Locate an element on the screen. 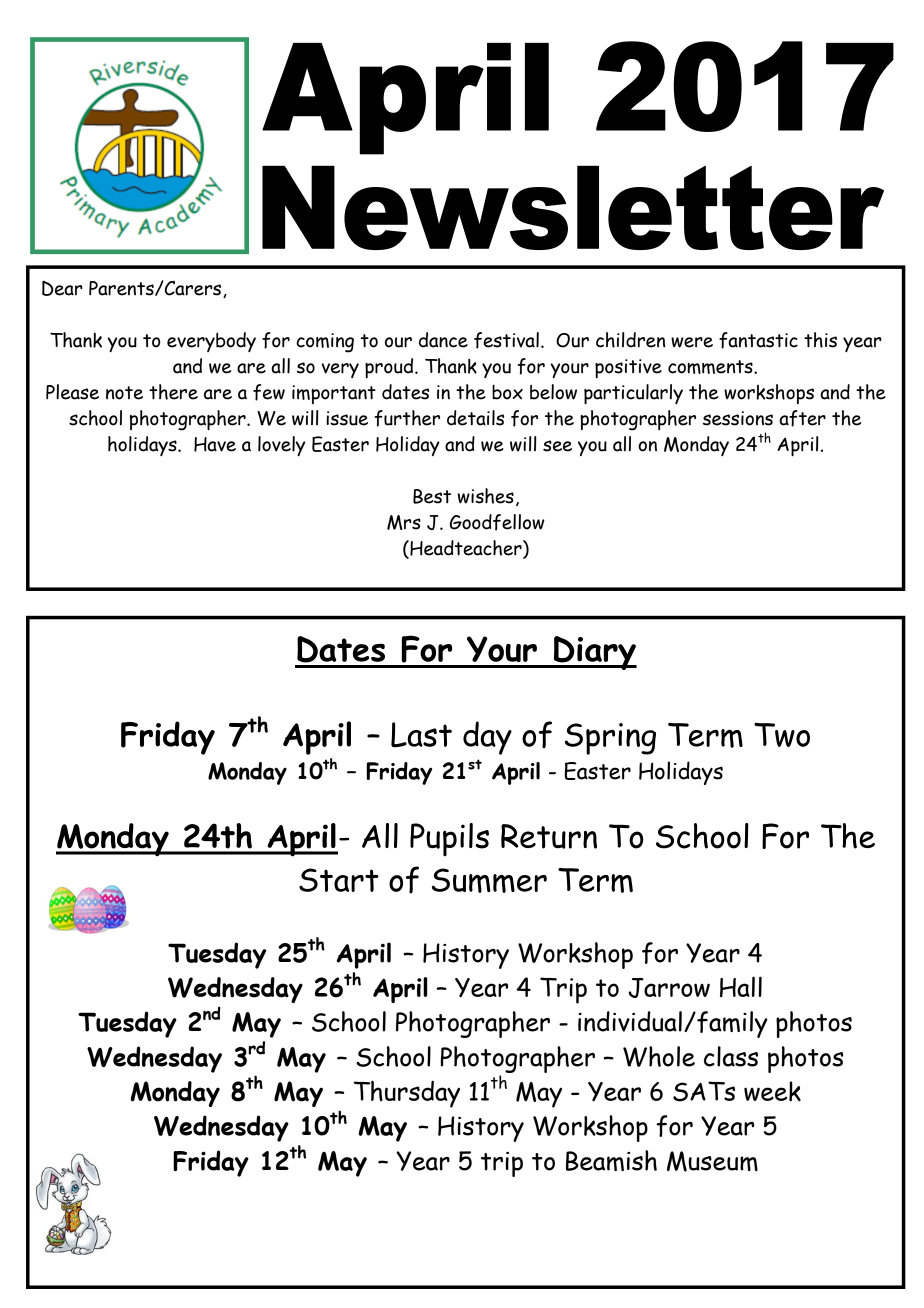 The height and width of the screenshot is (1308, 924). Mrs is located at coordinates (404, 522).
